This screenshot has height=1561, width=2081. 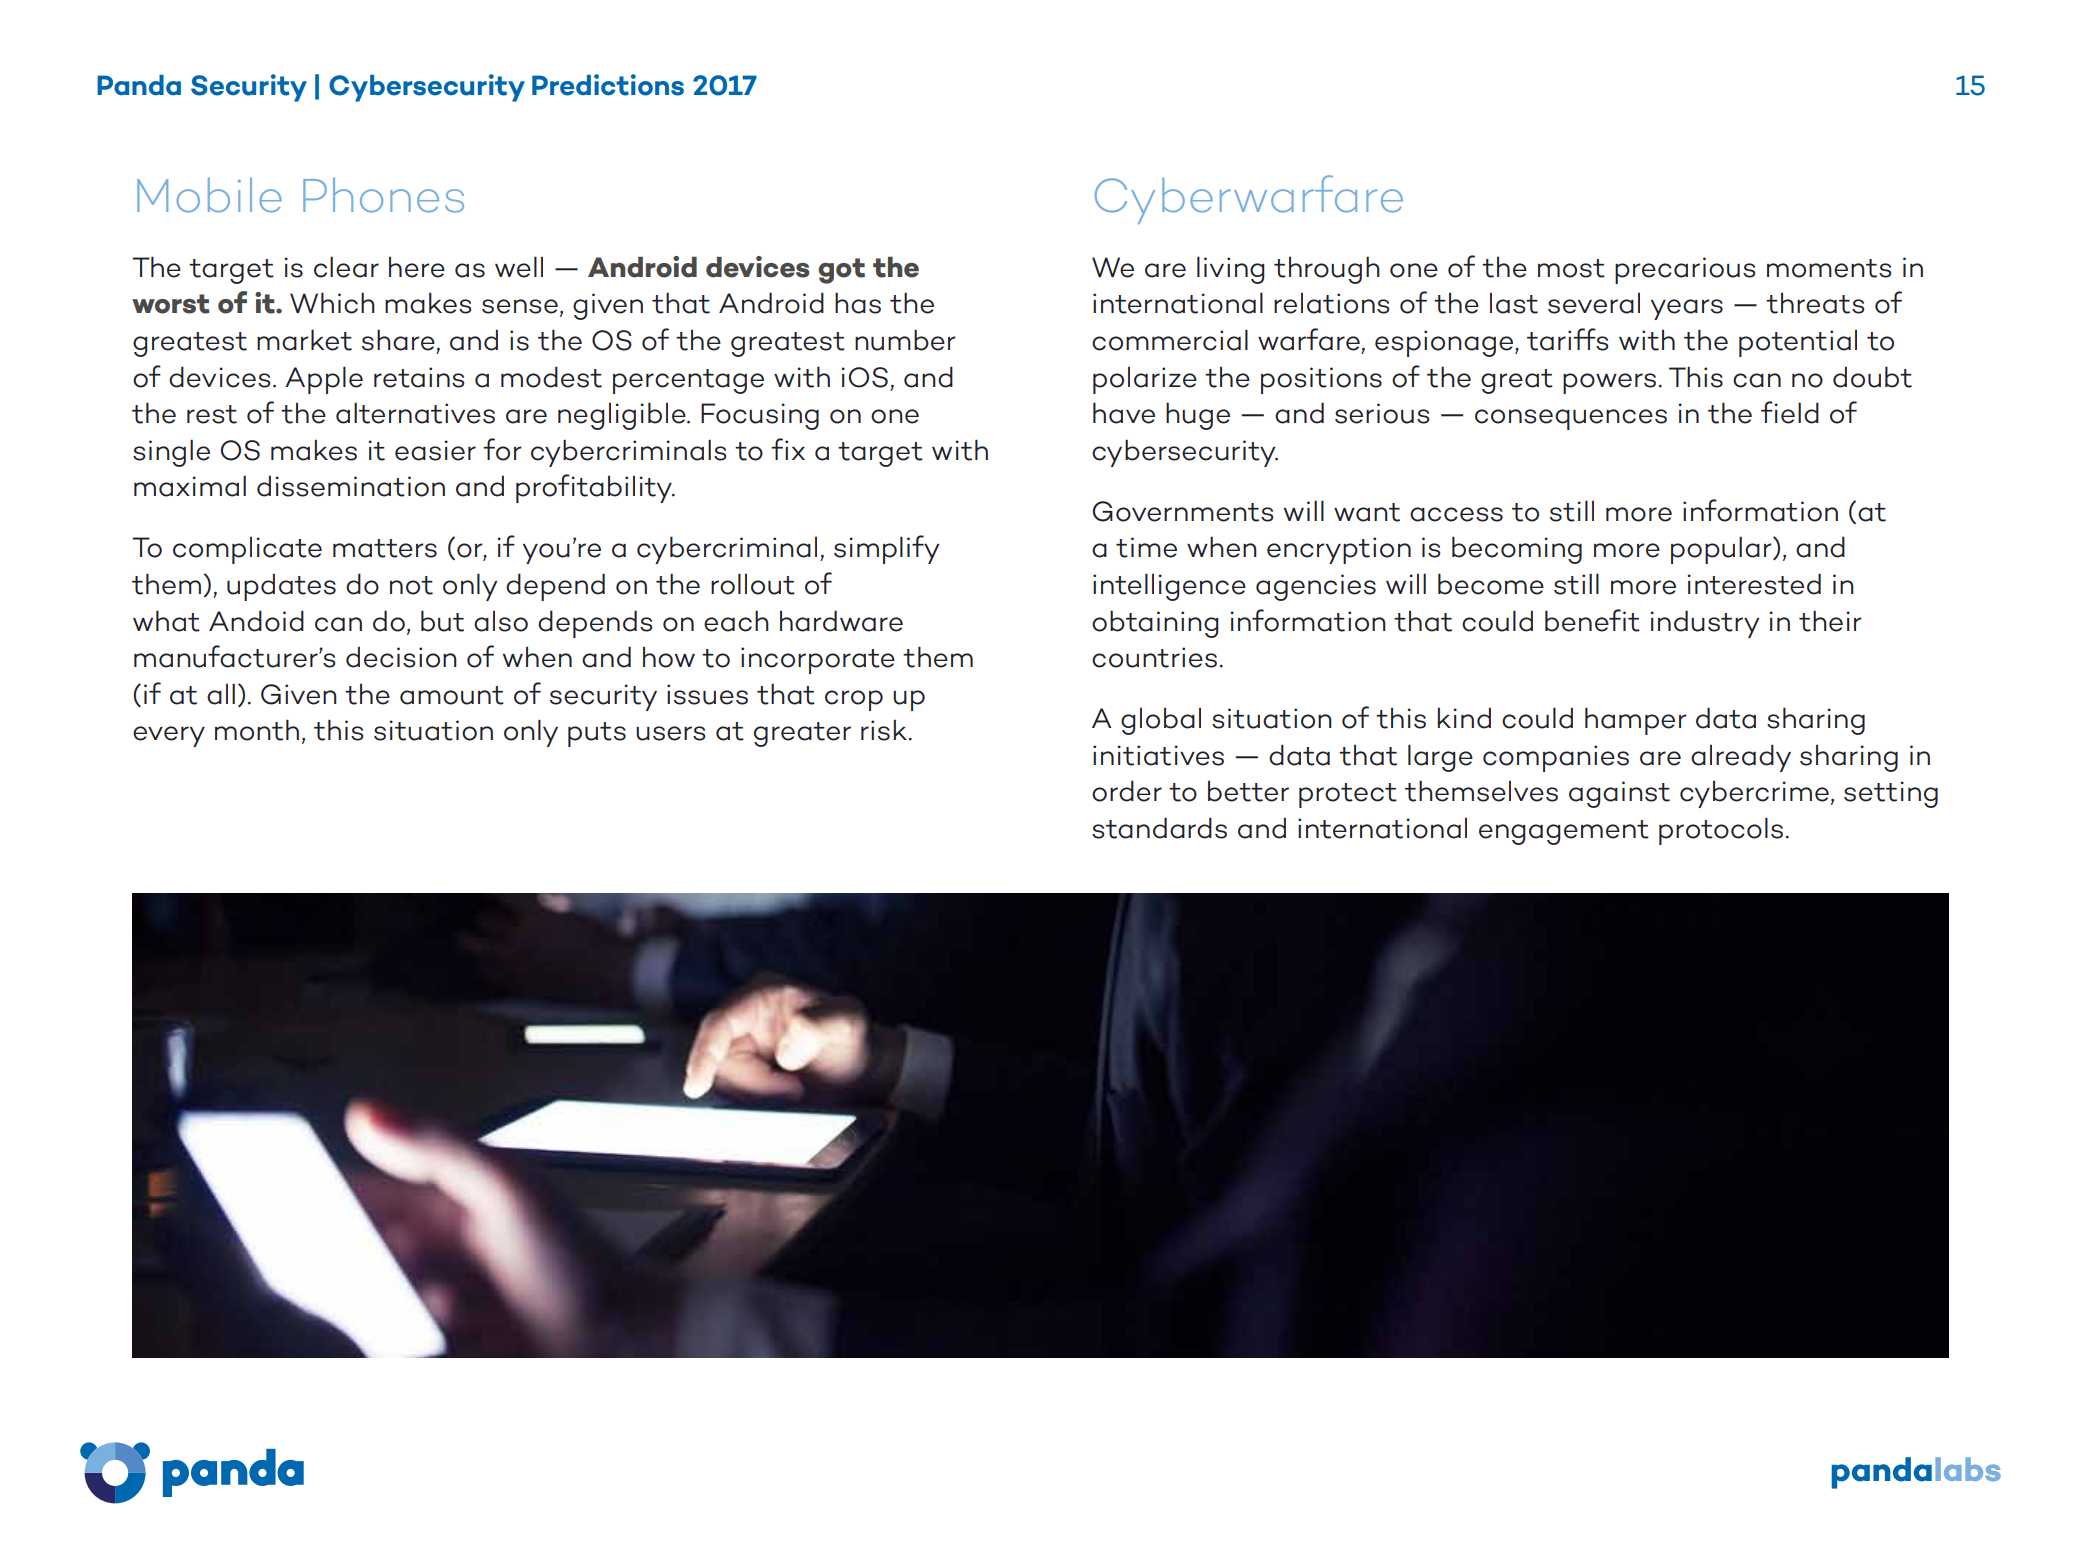 What do you see at coordinates (139, 85) in the screenshot?
I see `Panda` at bounding box center [139, 85].
